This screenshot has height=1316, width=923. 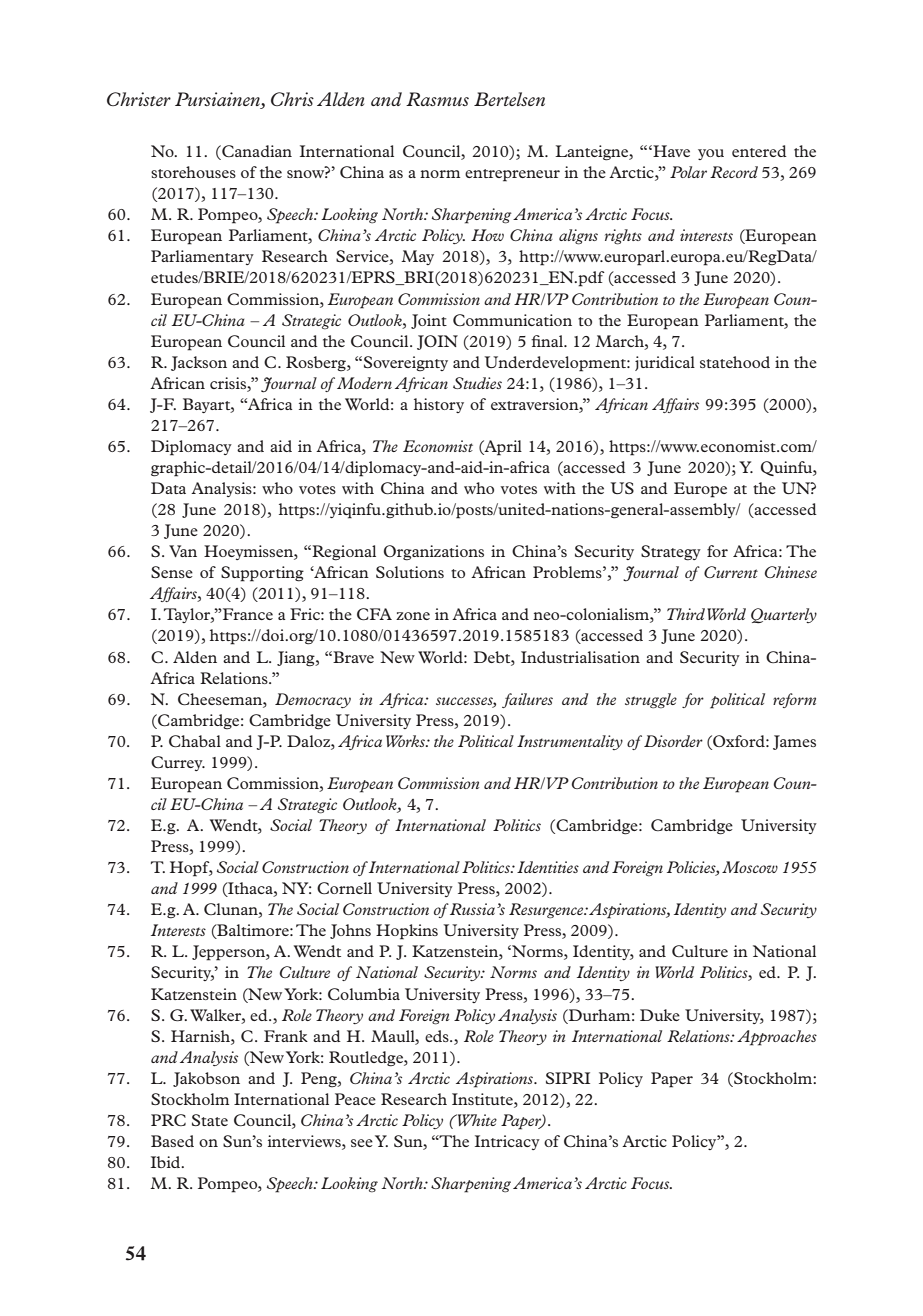 I want to click on Bertelsen, so click(x=509, y=99).
